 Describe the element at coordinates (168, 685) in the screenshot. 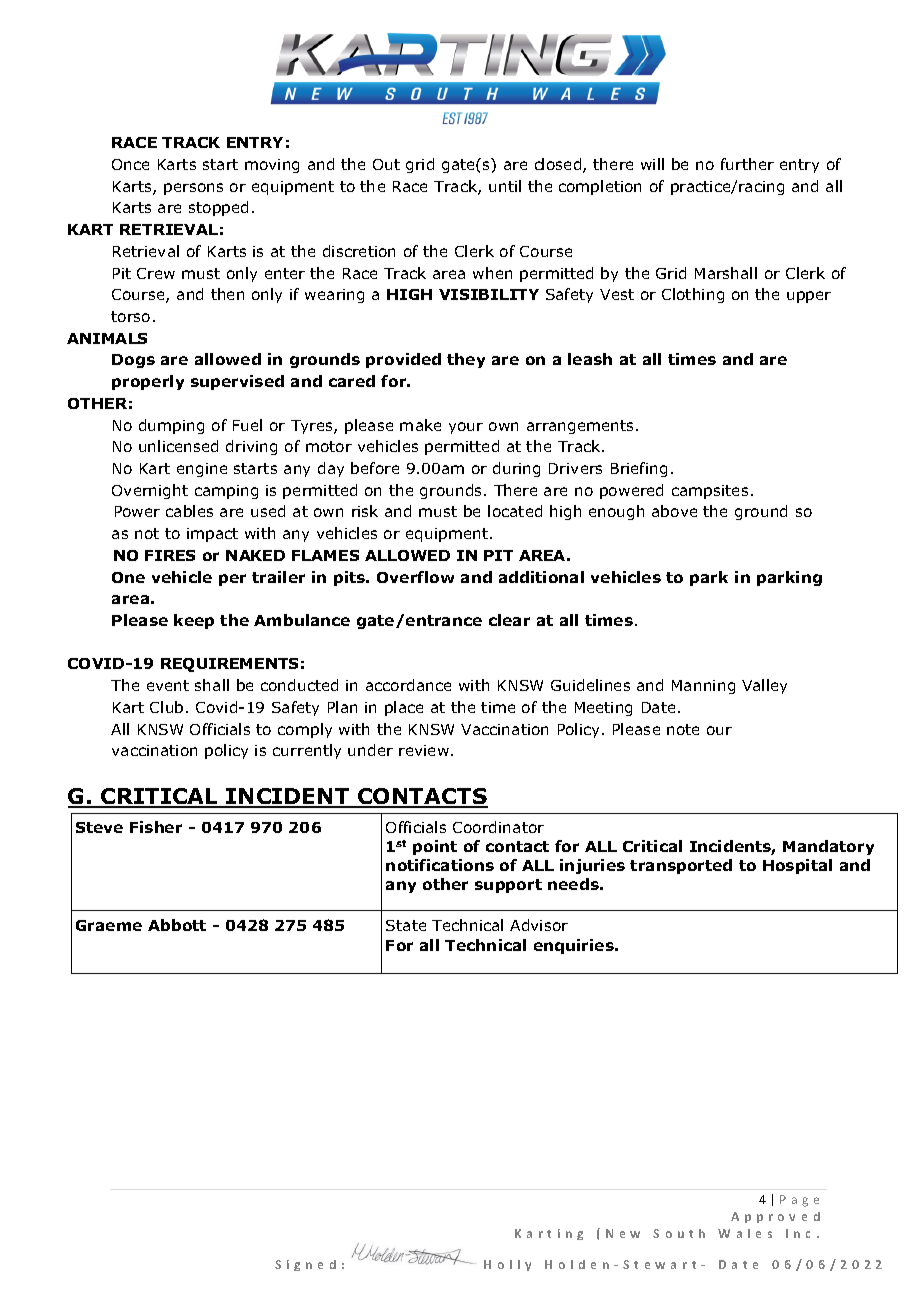

I see `event` at that location.
